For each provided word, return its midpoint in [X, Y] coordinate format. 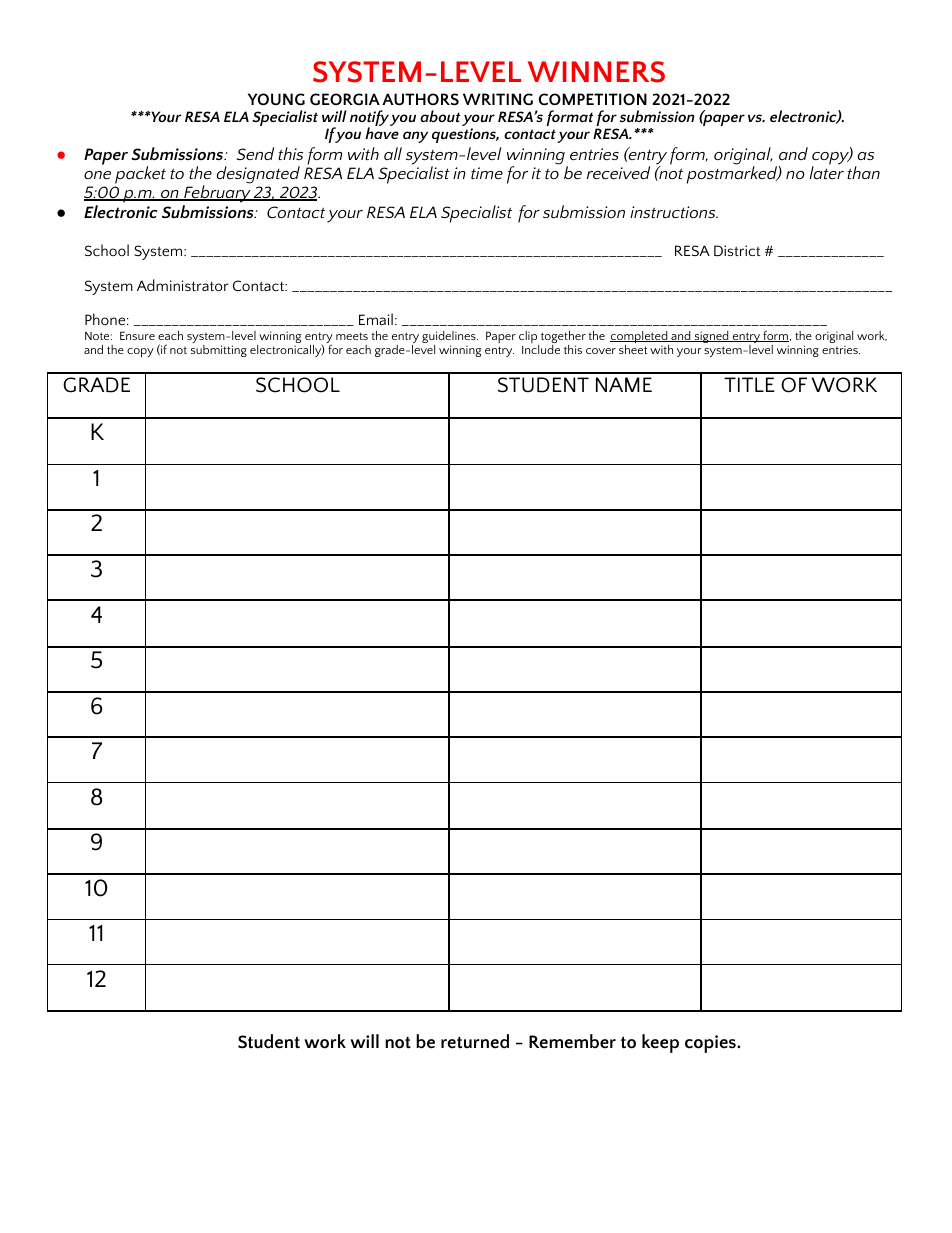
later [826, 171]
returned [475, 1041]
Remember [572, 1041]
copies [711, 1044]
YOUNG [276, 99]
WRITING [498, 99]
